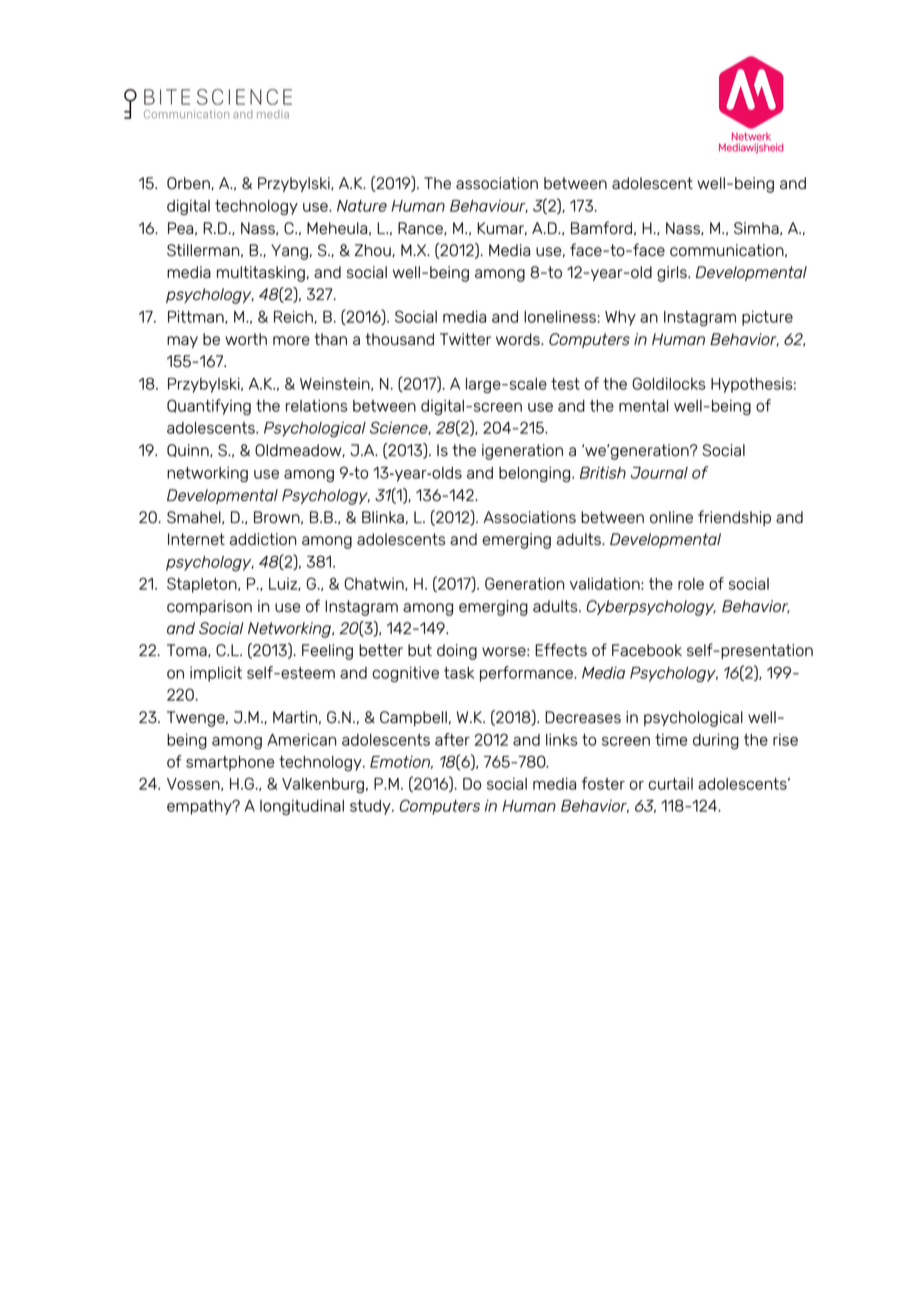 The width and height of the page is (924, 1308). I want to click on belonging, so click(536, 474).
